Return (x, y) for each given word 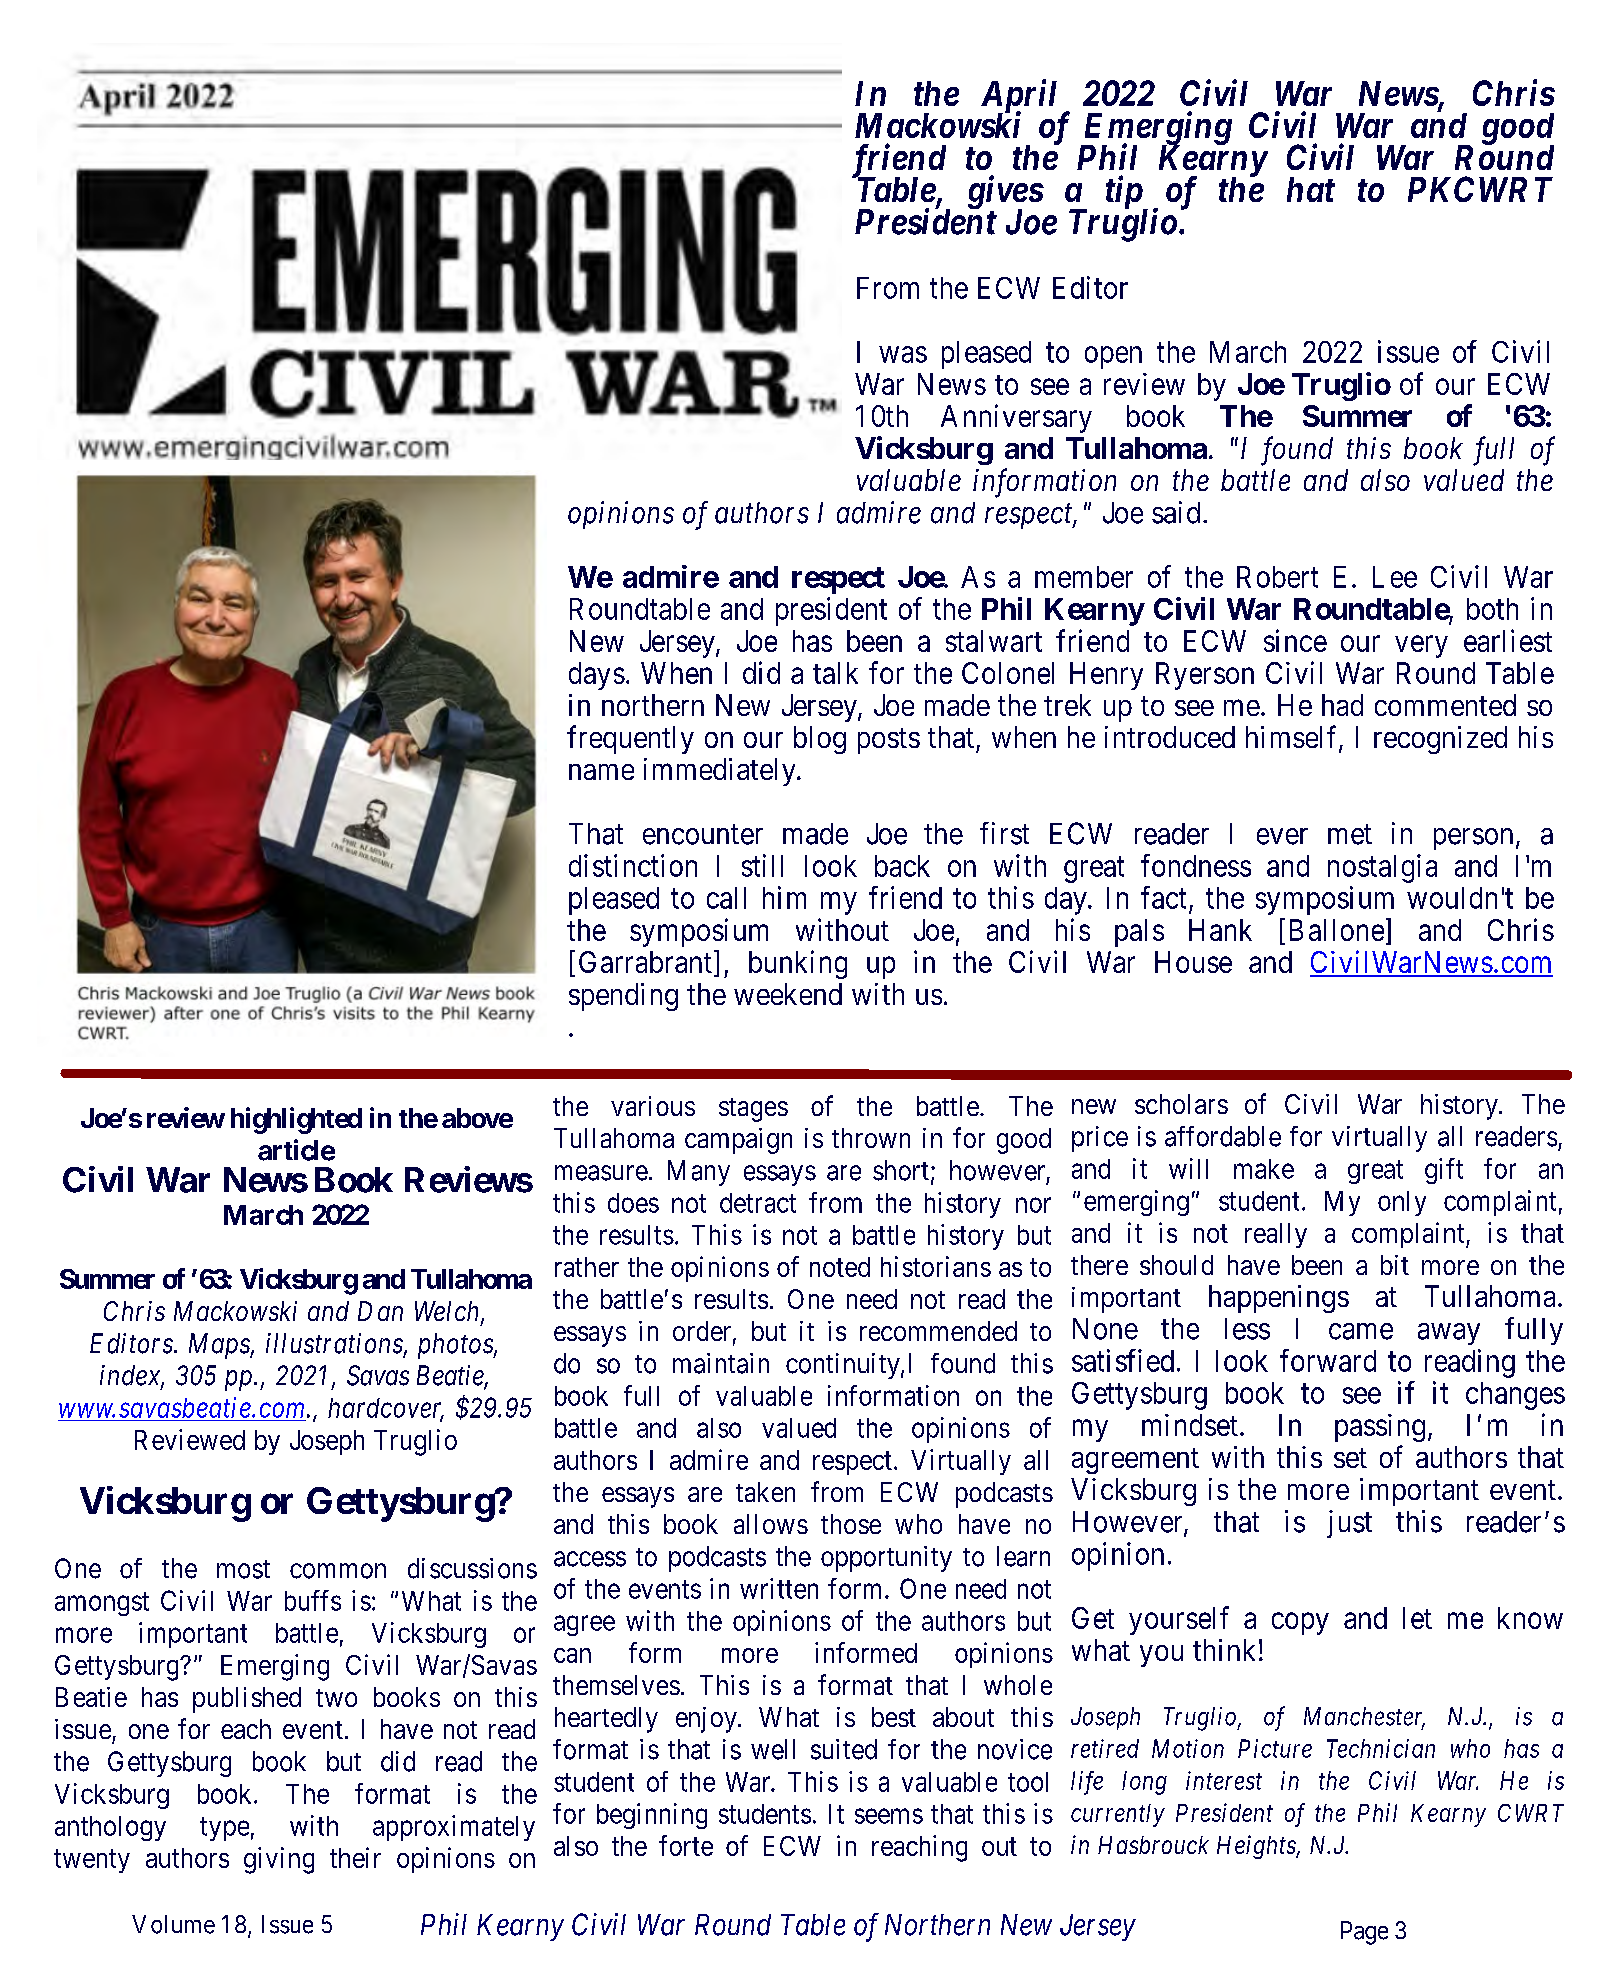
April (1019, 97)
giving (279, 1860)
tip (1124, 192)
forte (686, 1845)
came (1361, 1331)
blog (820, 740)
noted (840, 1267)
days (597, 676)
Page (1364, 1933)
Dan (380, 1311)
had (1342, 705)
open (1113, 357)
